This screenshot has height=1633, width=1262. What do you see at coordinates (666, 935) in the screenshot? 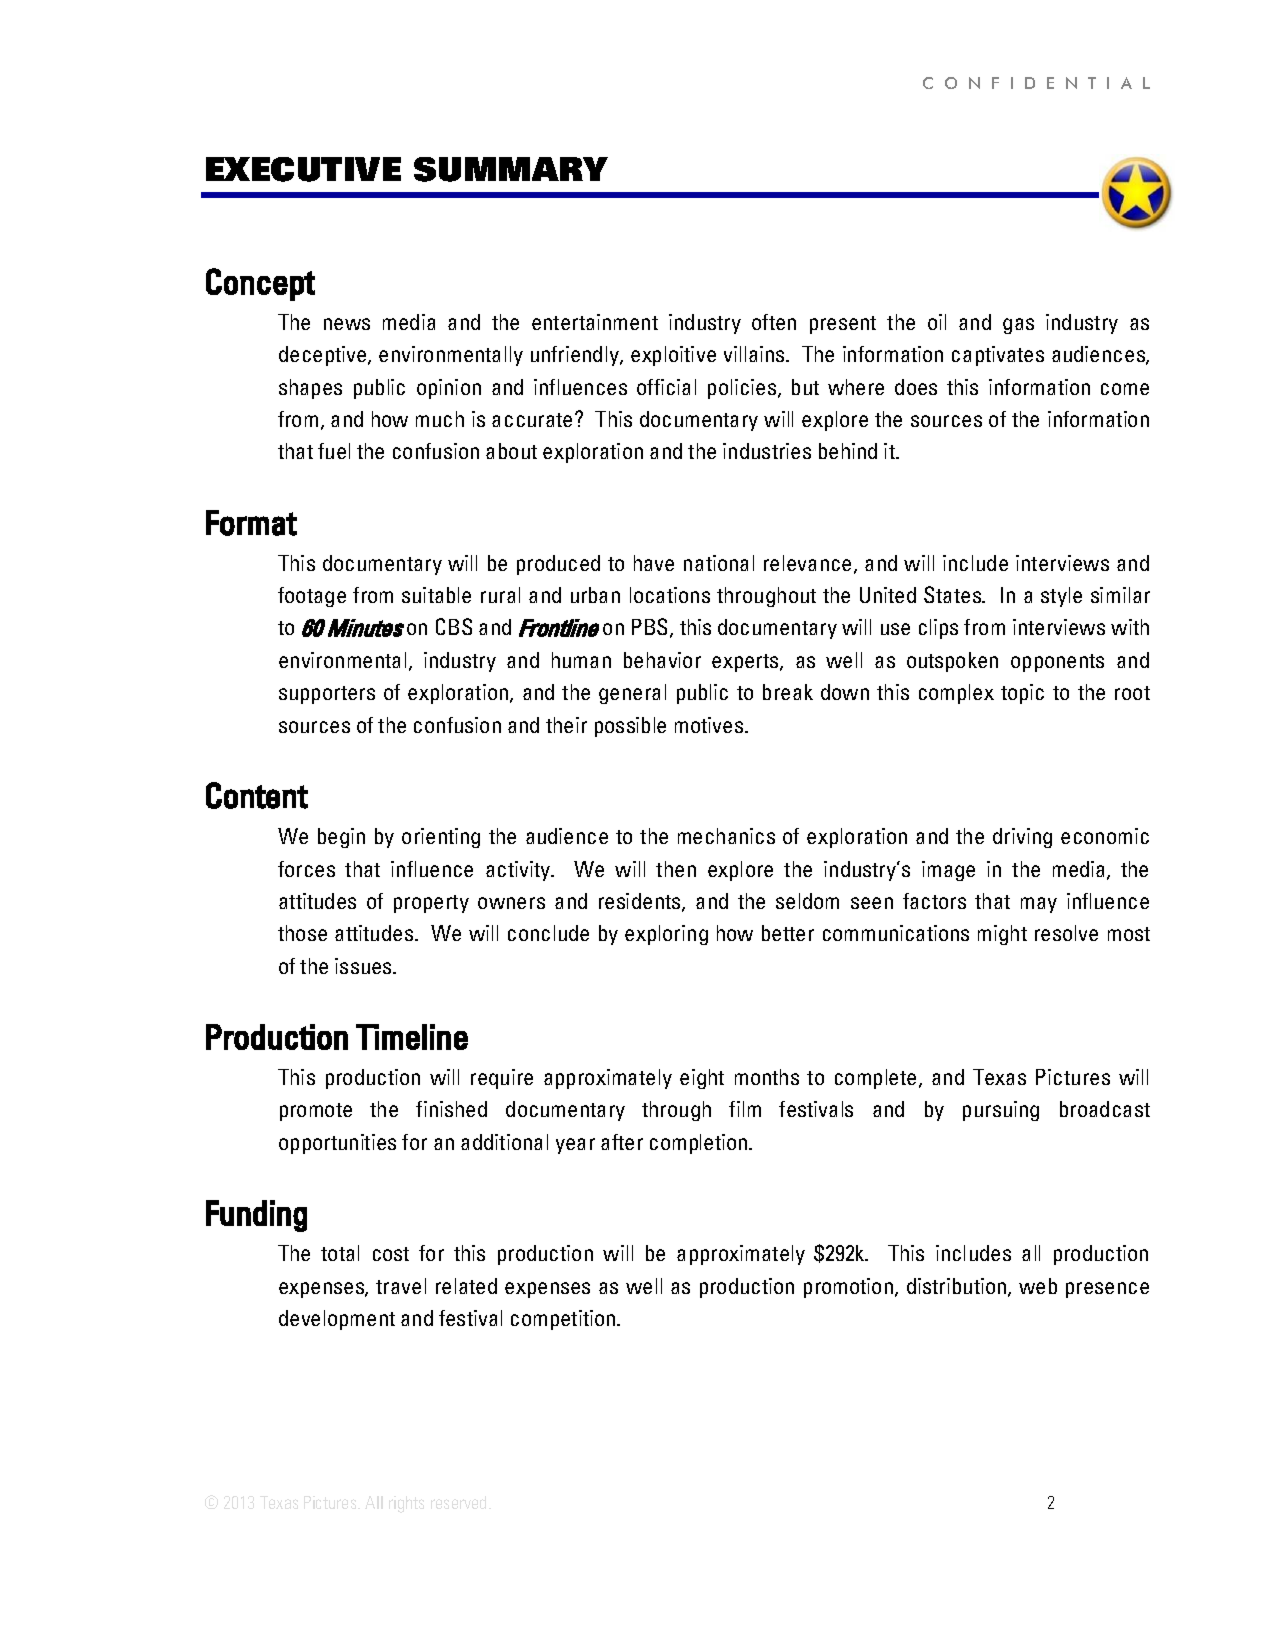
I see `exploring` at bounding box center [666, 935].
